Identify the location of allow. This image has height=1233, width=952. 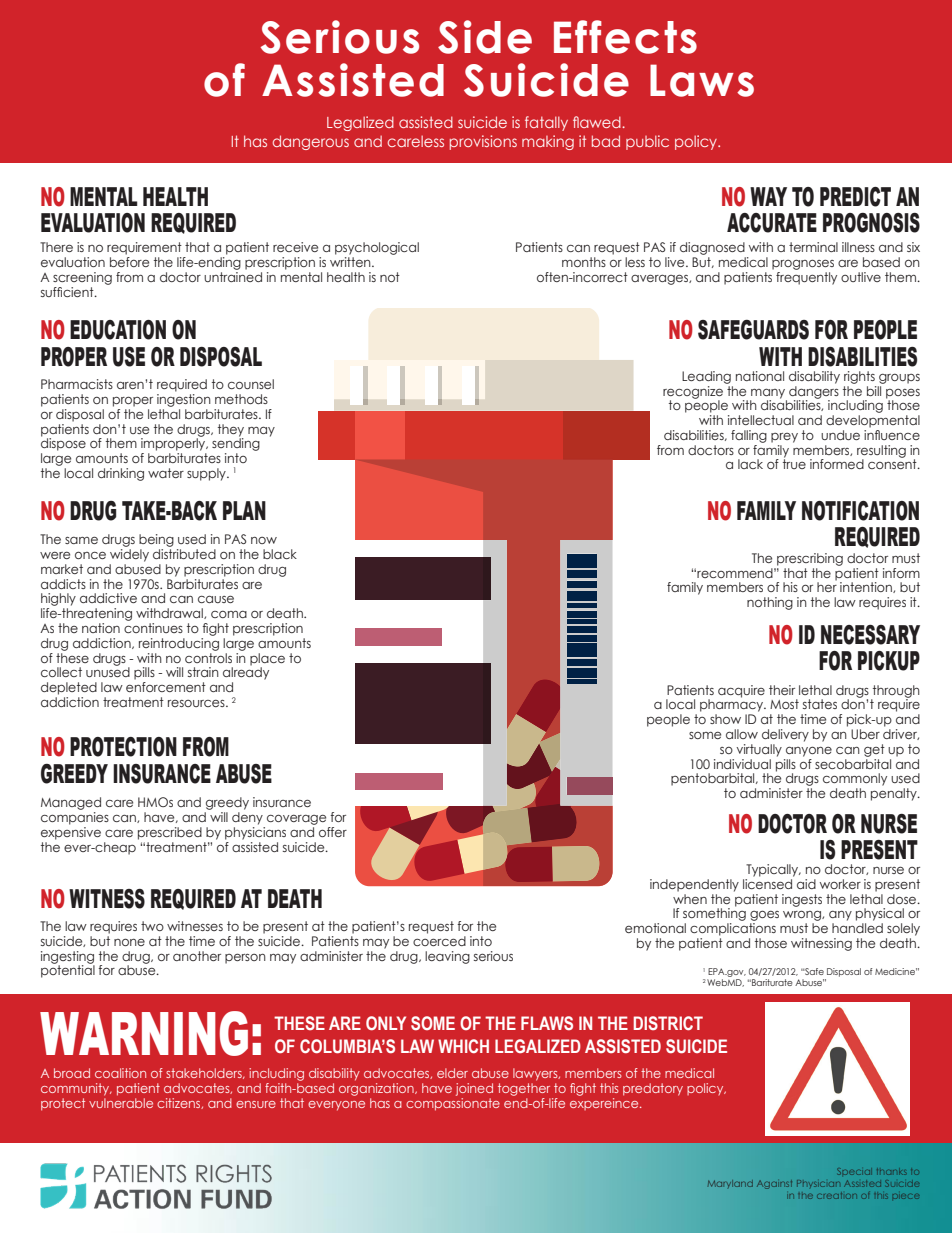
(742, 734).
